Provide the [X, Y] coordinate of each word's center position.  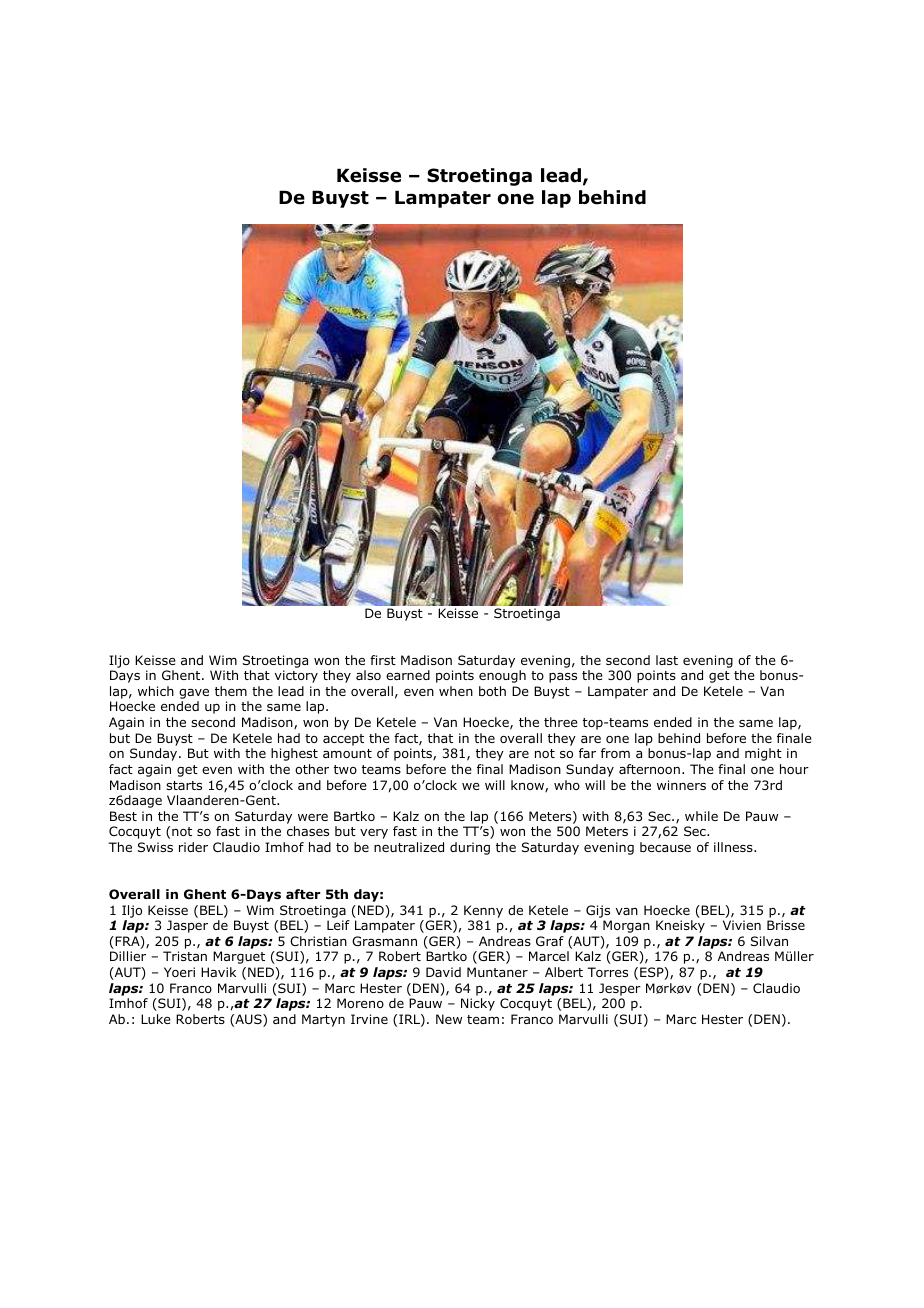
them [231, 691]
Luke [156, 1019]
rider [193, 847]
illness [734, 847]
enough [502, 676]
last [667, 660]
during [470, 848]
